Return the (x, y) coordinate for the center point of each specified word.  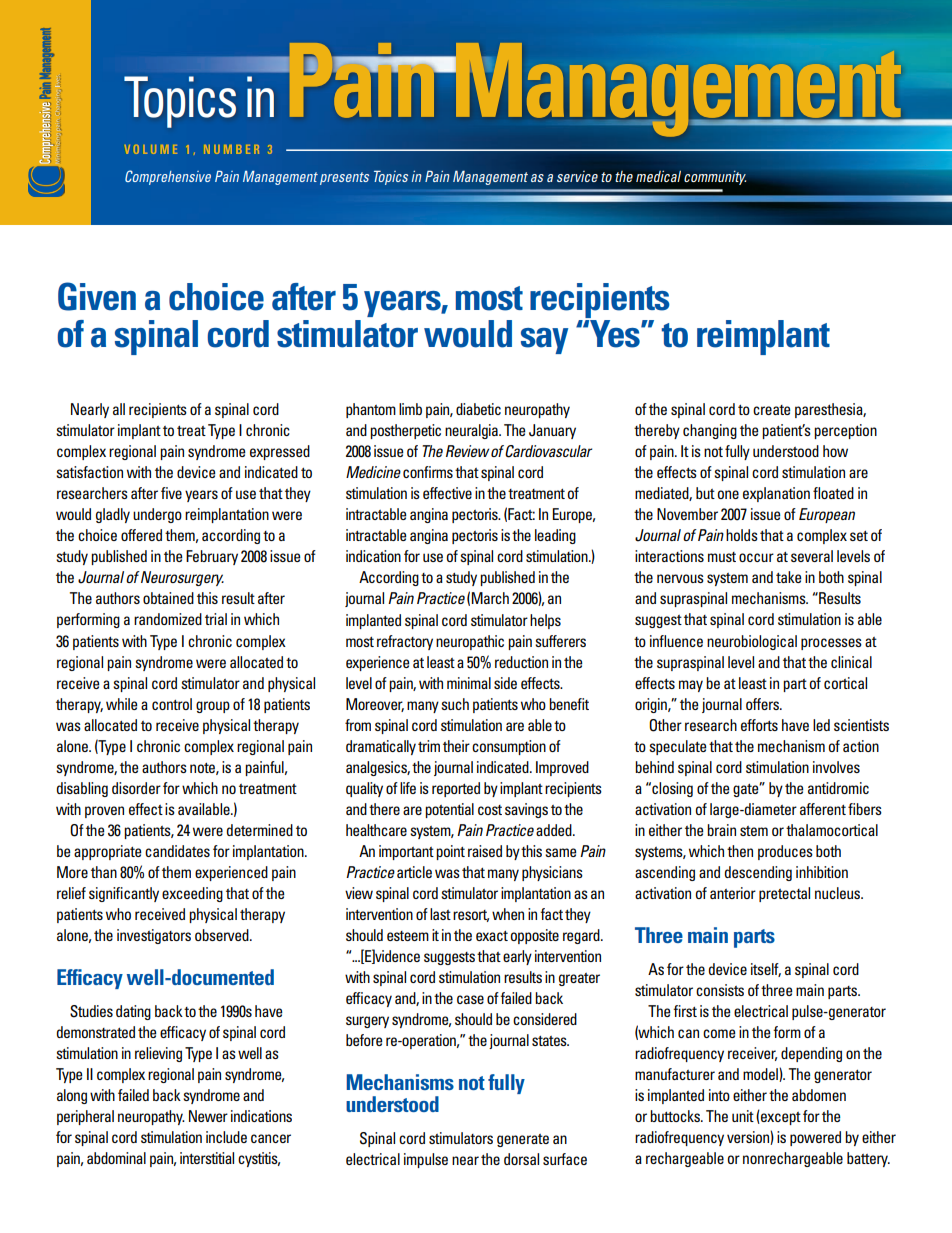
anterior (733, 893)
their (456, 746)
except (780, 1117)
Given (97, 296)
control (172, 704)
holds (742, 535)
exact (492, 936)
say (544, 341)
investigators (154, 936)
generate (523, 1140)
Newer (208, 1116)
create (772, 410)
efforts (759, 725)
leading (555, 536)
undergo (157, 515)
